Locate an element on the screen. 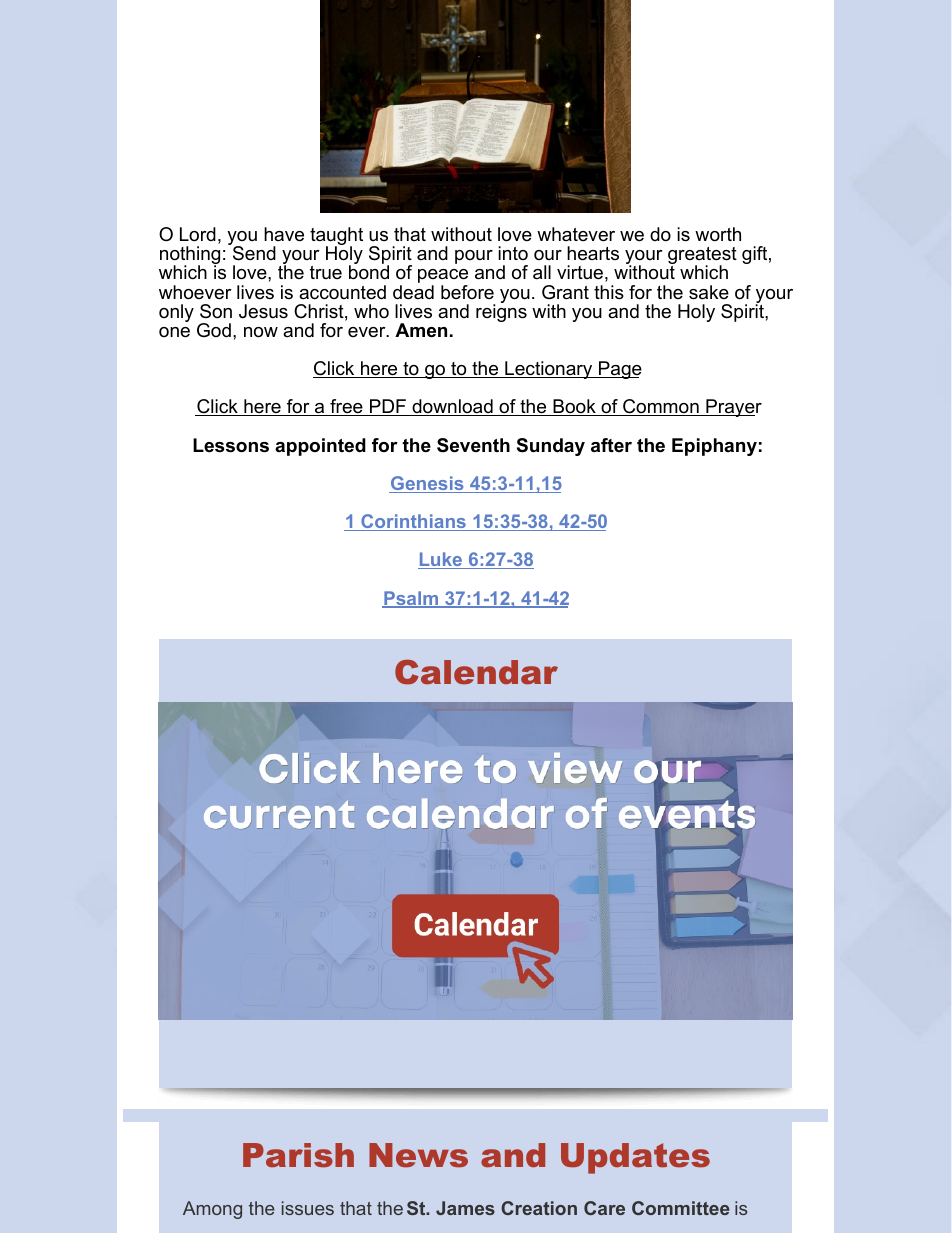  Lessons is located at coordinates (231, 445).
